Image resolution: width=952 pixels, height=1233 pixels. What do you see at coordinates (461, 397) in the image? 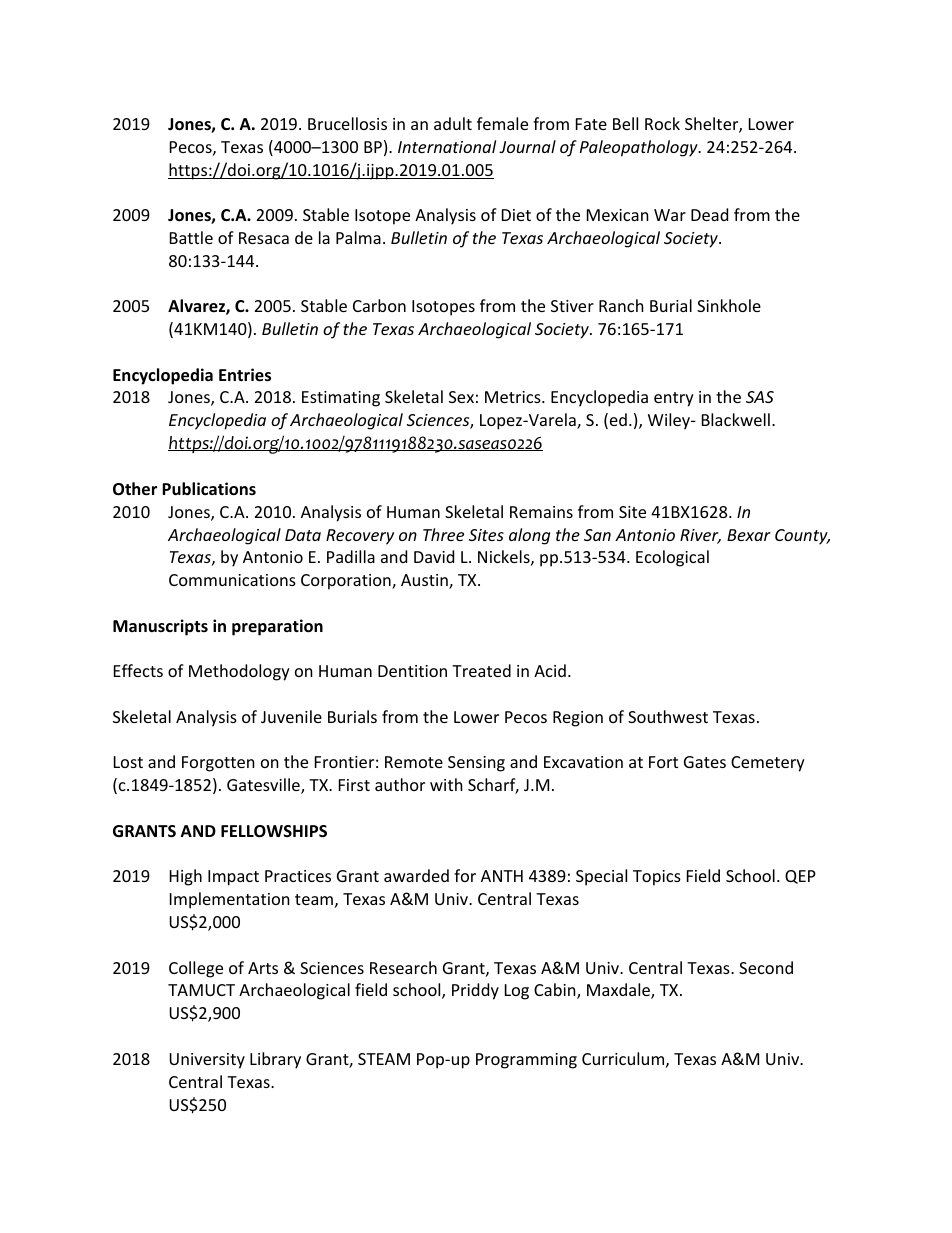
I see `Sex` at bounding box center [461, 397].
